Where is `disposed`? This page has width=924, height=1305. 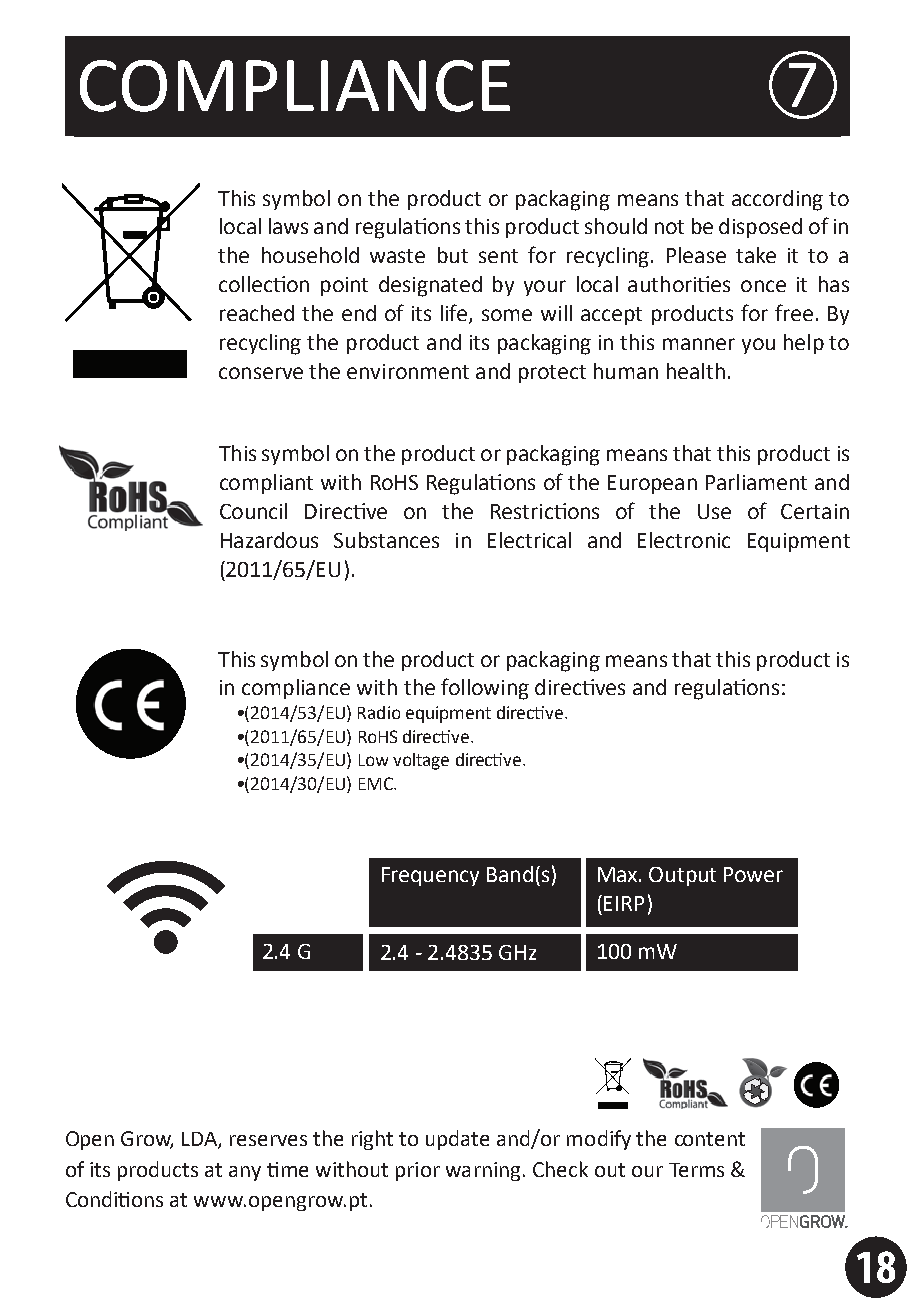 disposed is located at coordinates (760, 228).
